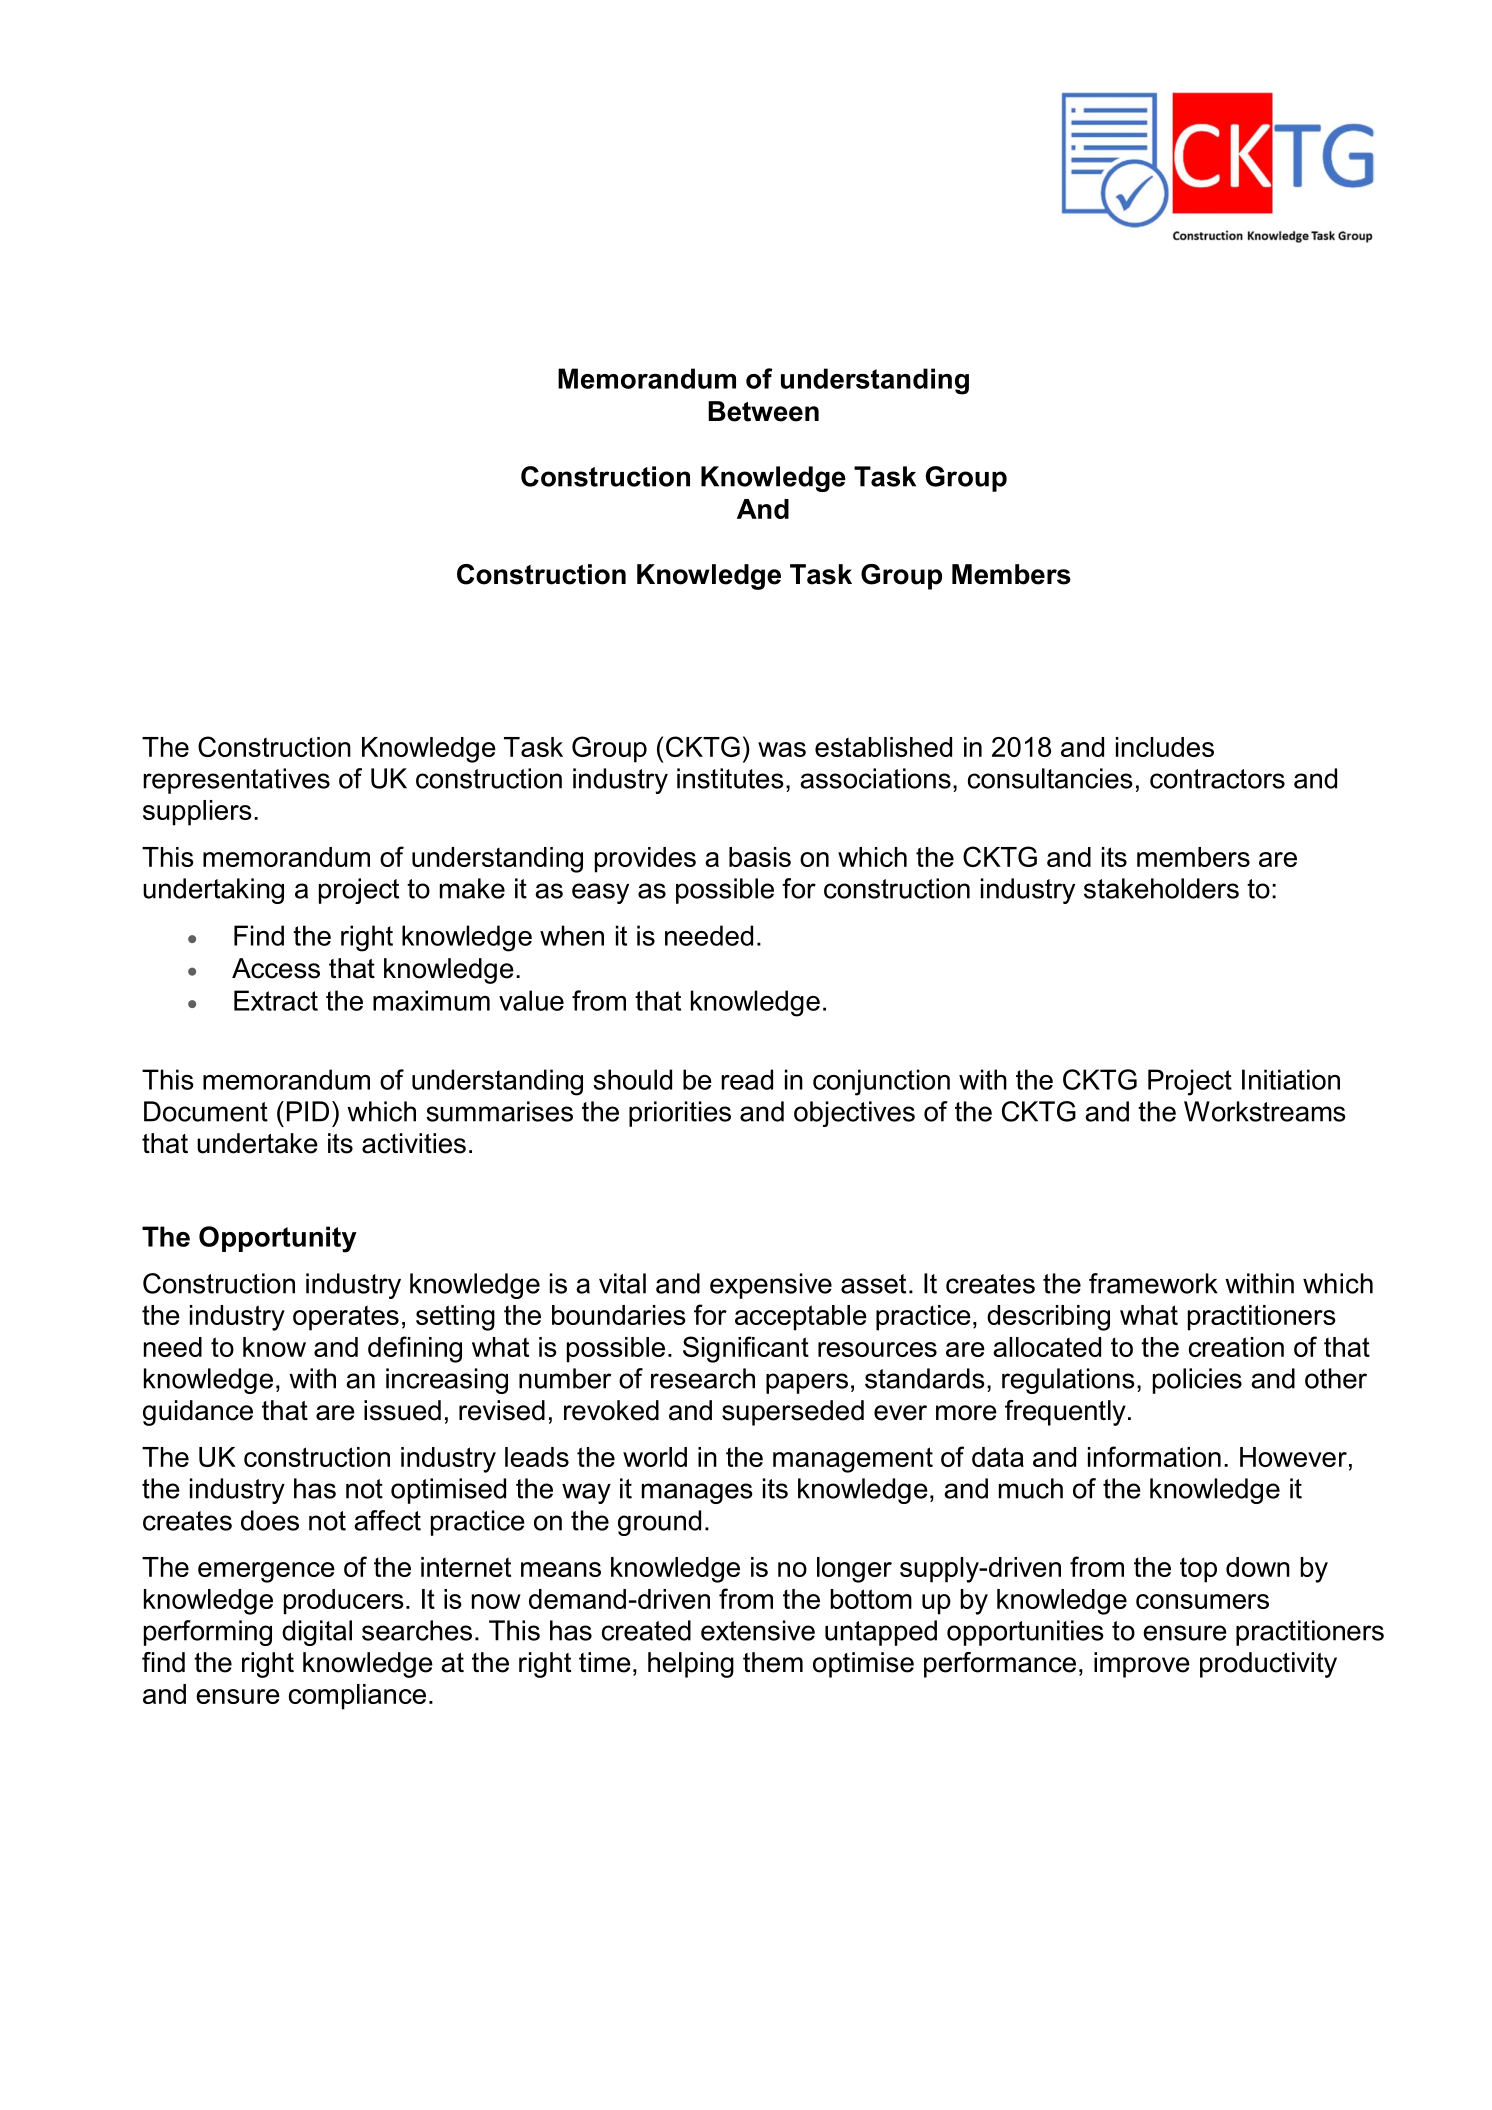  Describe the element at coordinates (236, 781) in the screenshot. I see `representatives` at that location.
